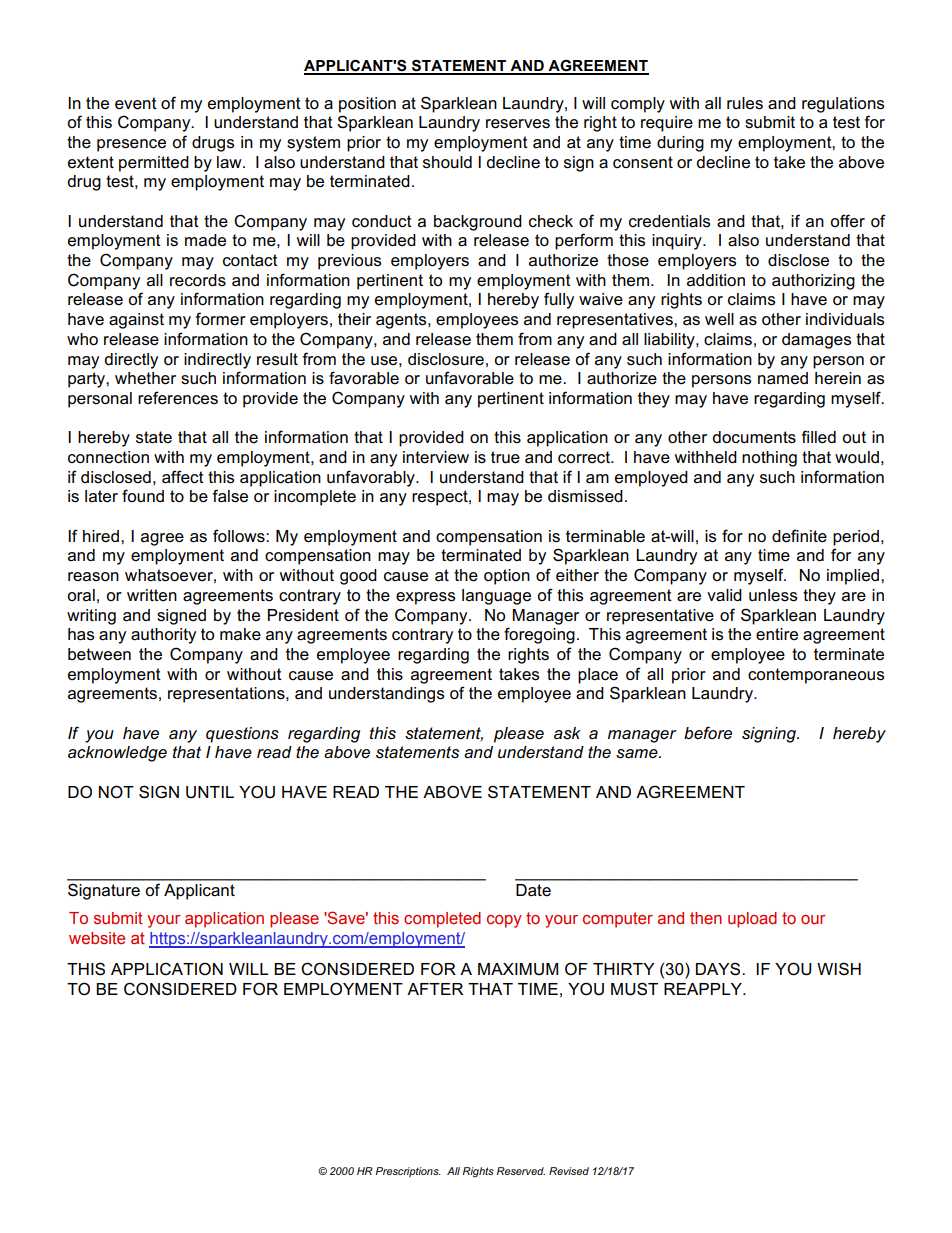 The height and width of the image is (1233, 952). Describe the element at coordinates (521, 1171) in the image. I see `Reserved` at that location.
